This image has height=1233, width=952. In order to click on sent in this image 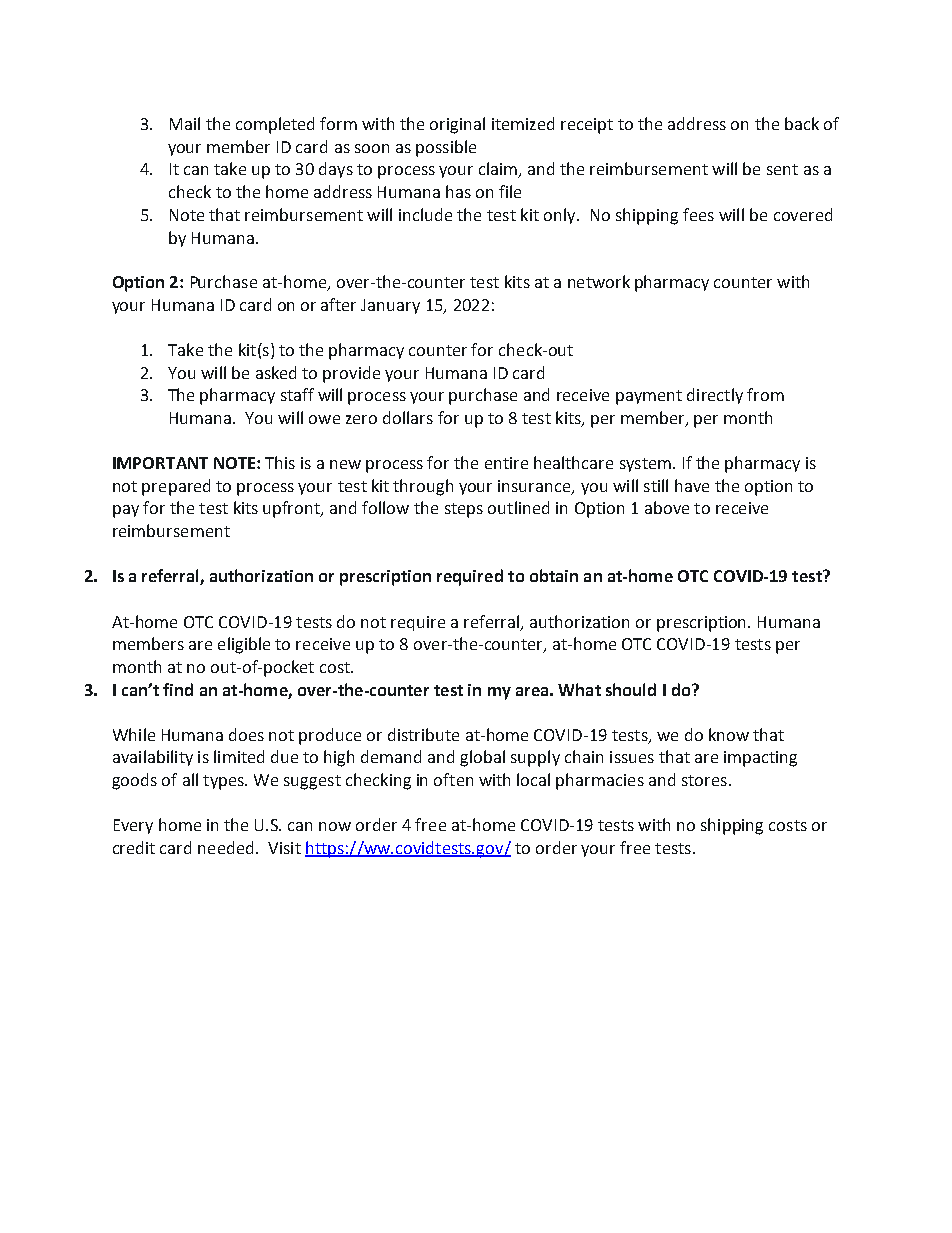, I will do `click(782, 169)`.
